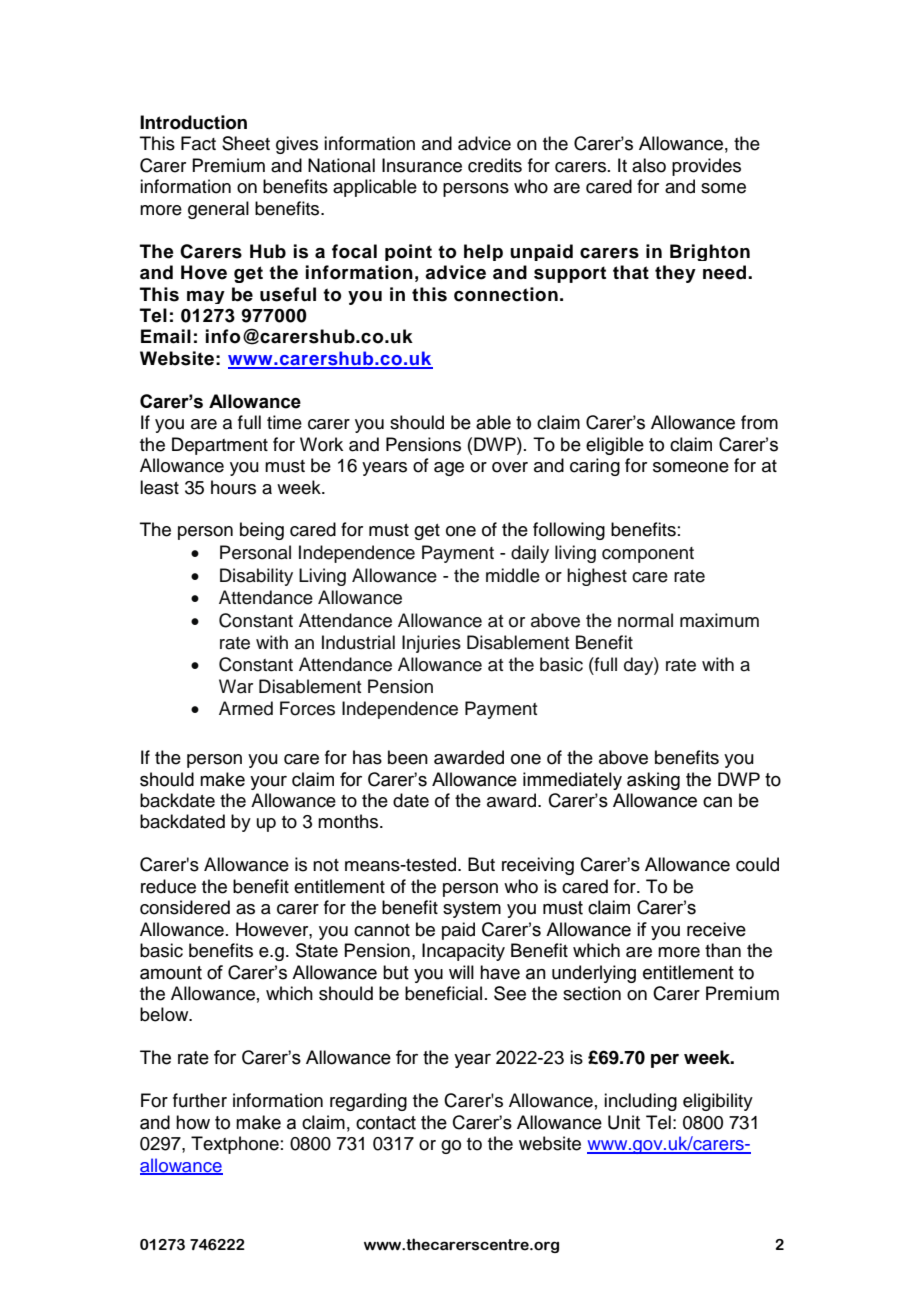 This document has height=1308, width=924. What do you see at coordinates (246, 143) in the document?
I see `Sheet` at bounding box center [246, 143].
